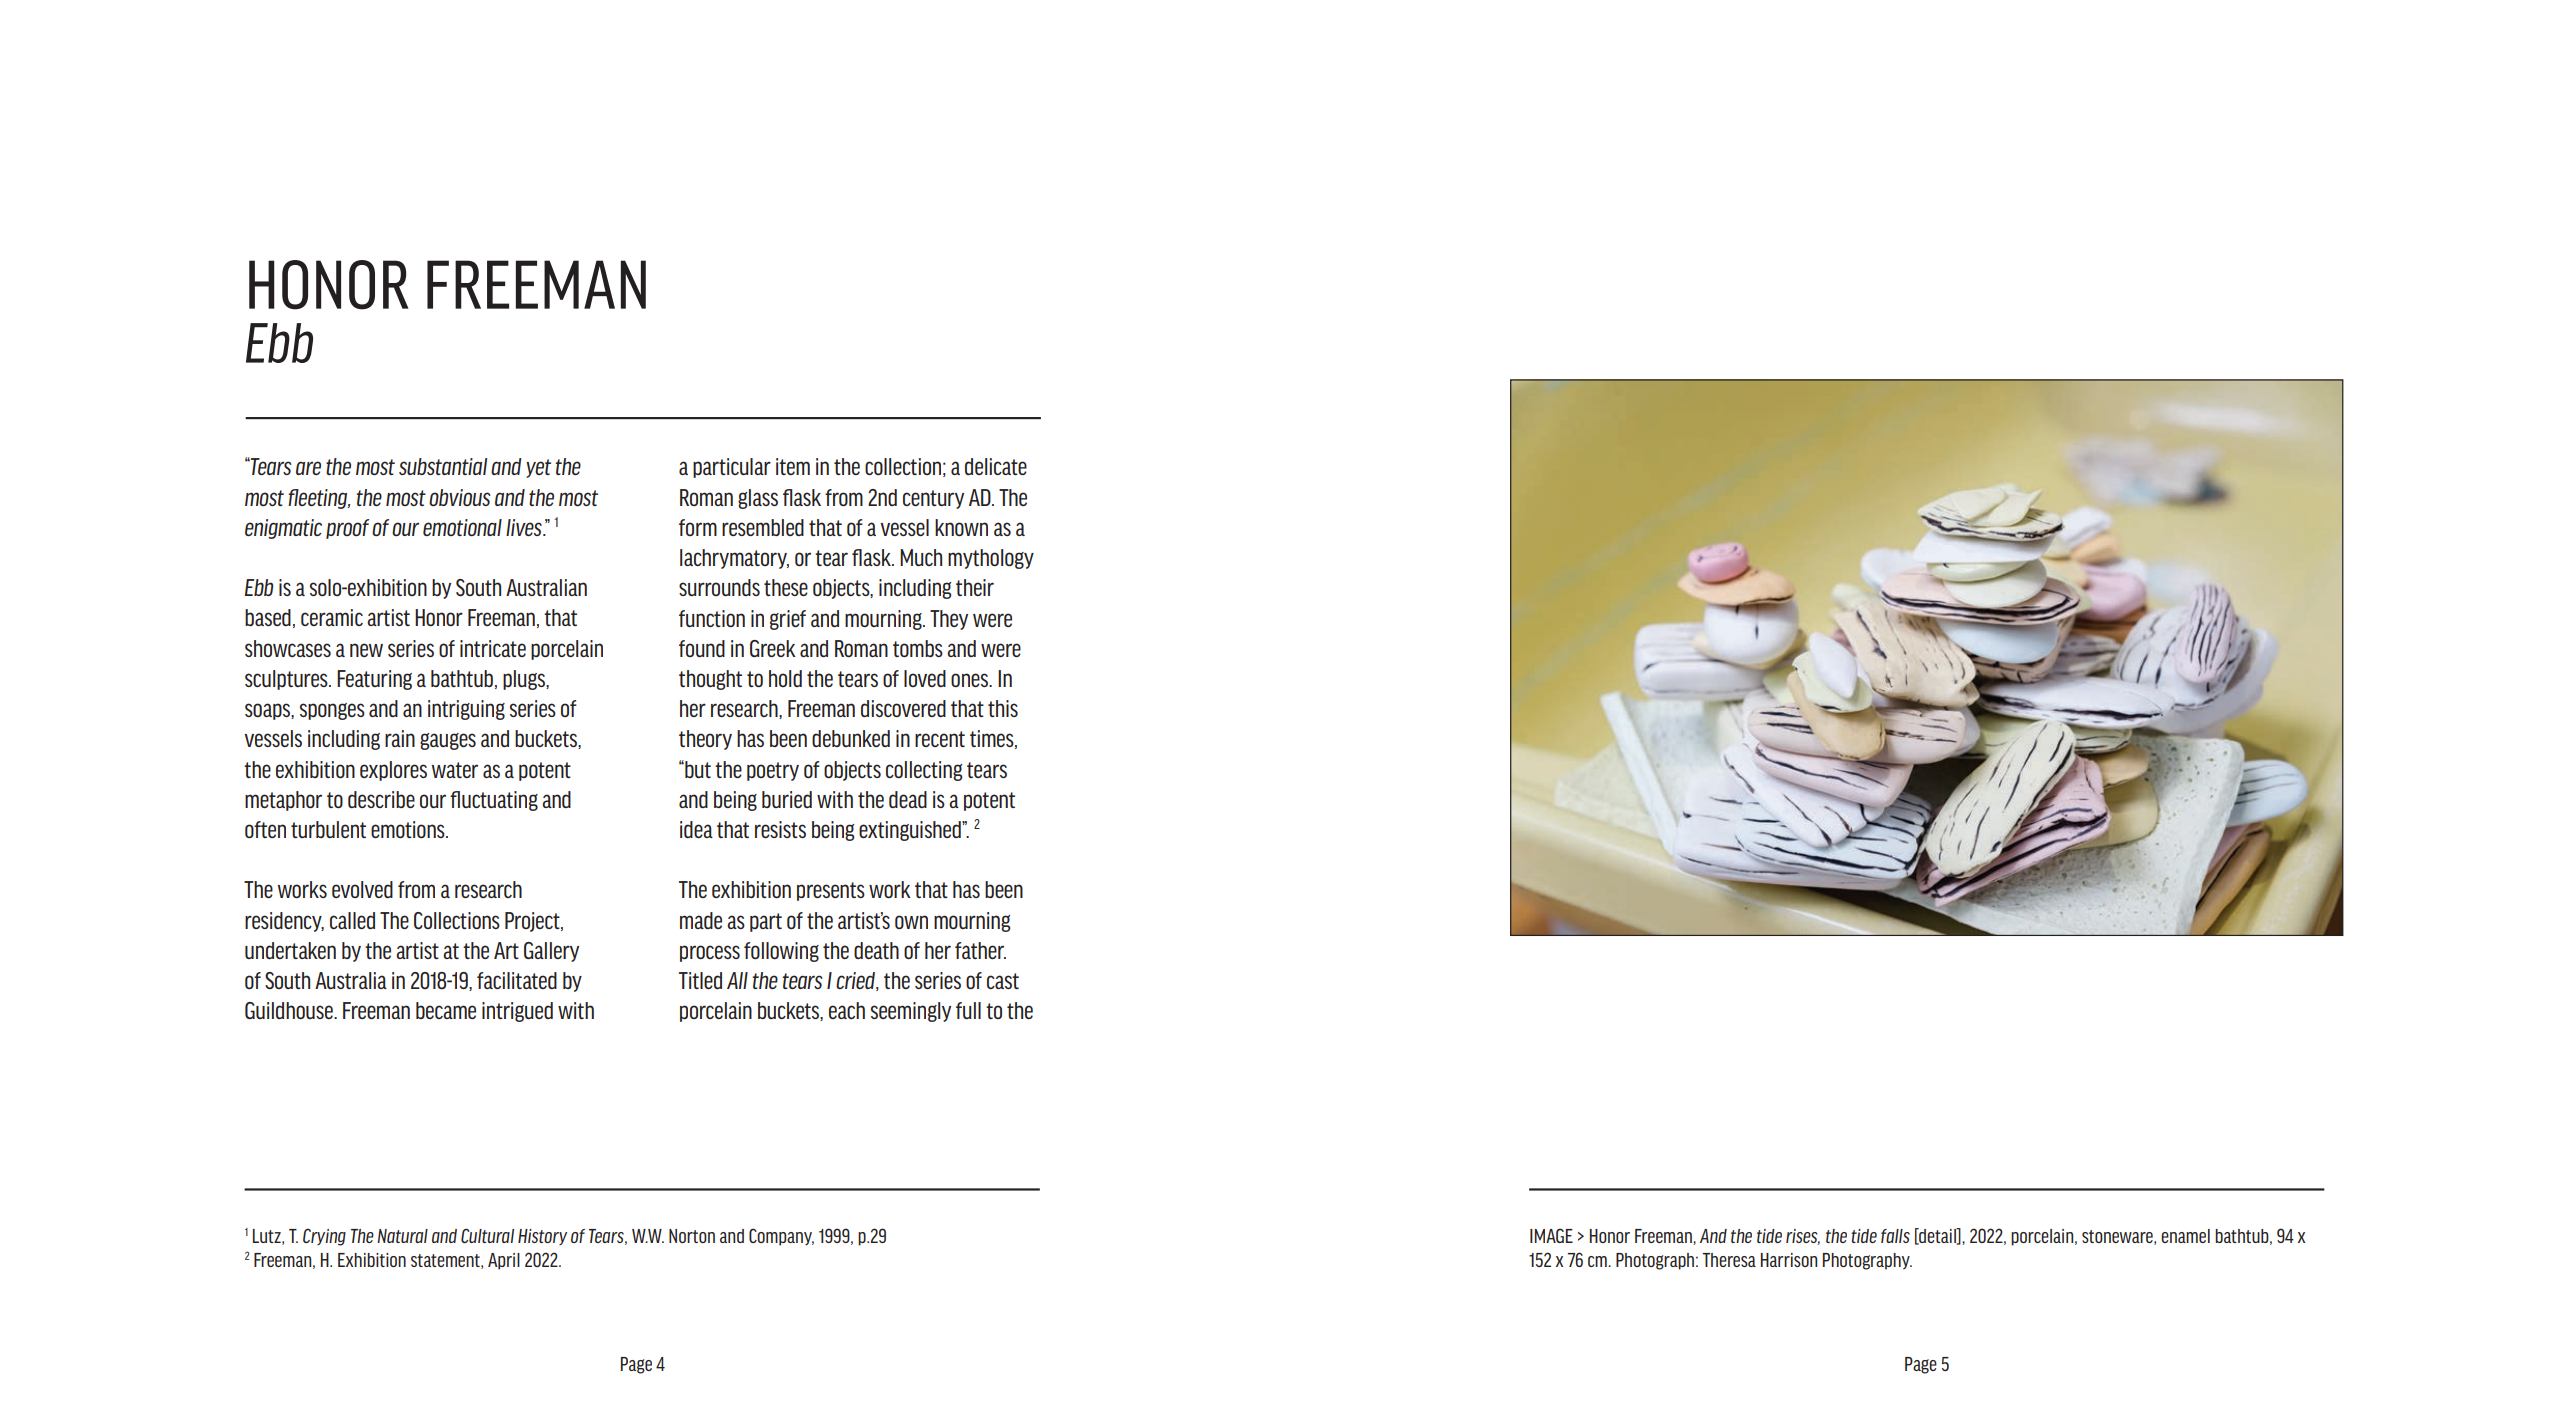 This screenshot has height=1401, width=2569. I want to click on obvious, so click(460, 497).
